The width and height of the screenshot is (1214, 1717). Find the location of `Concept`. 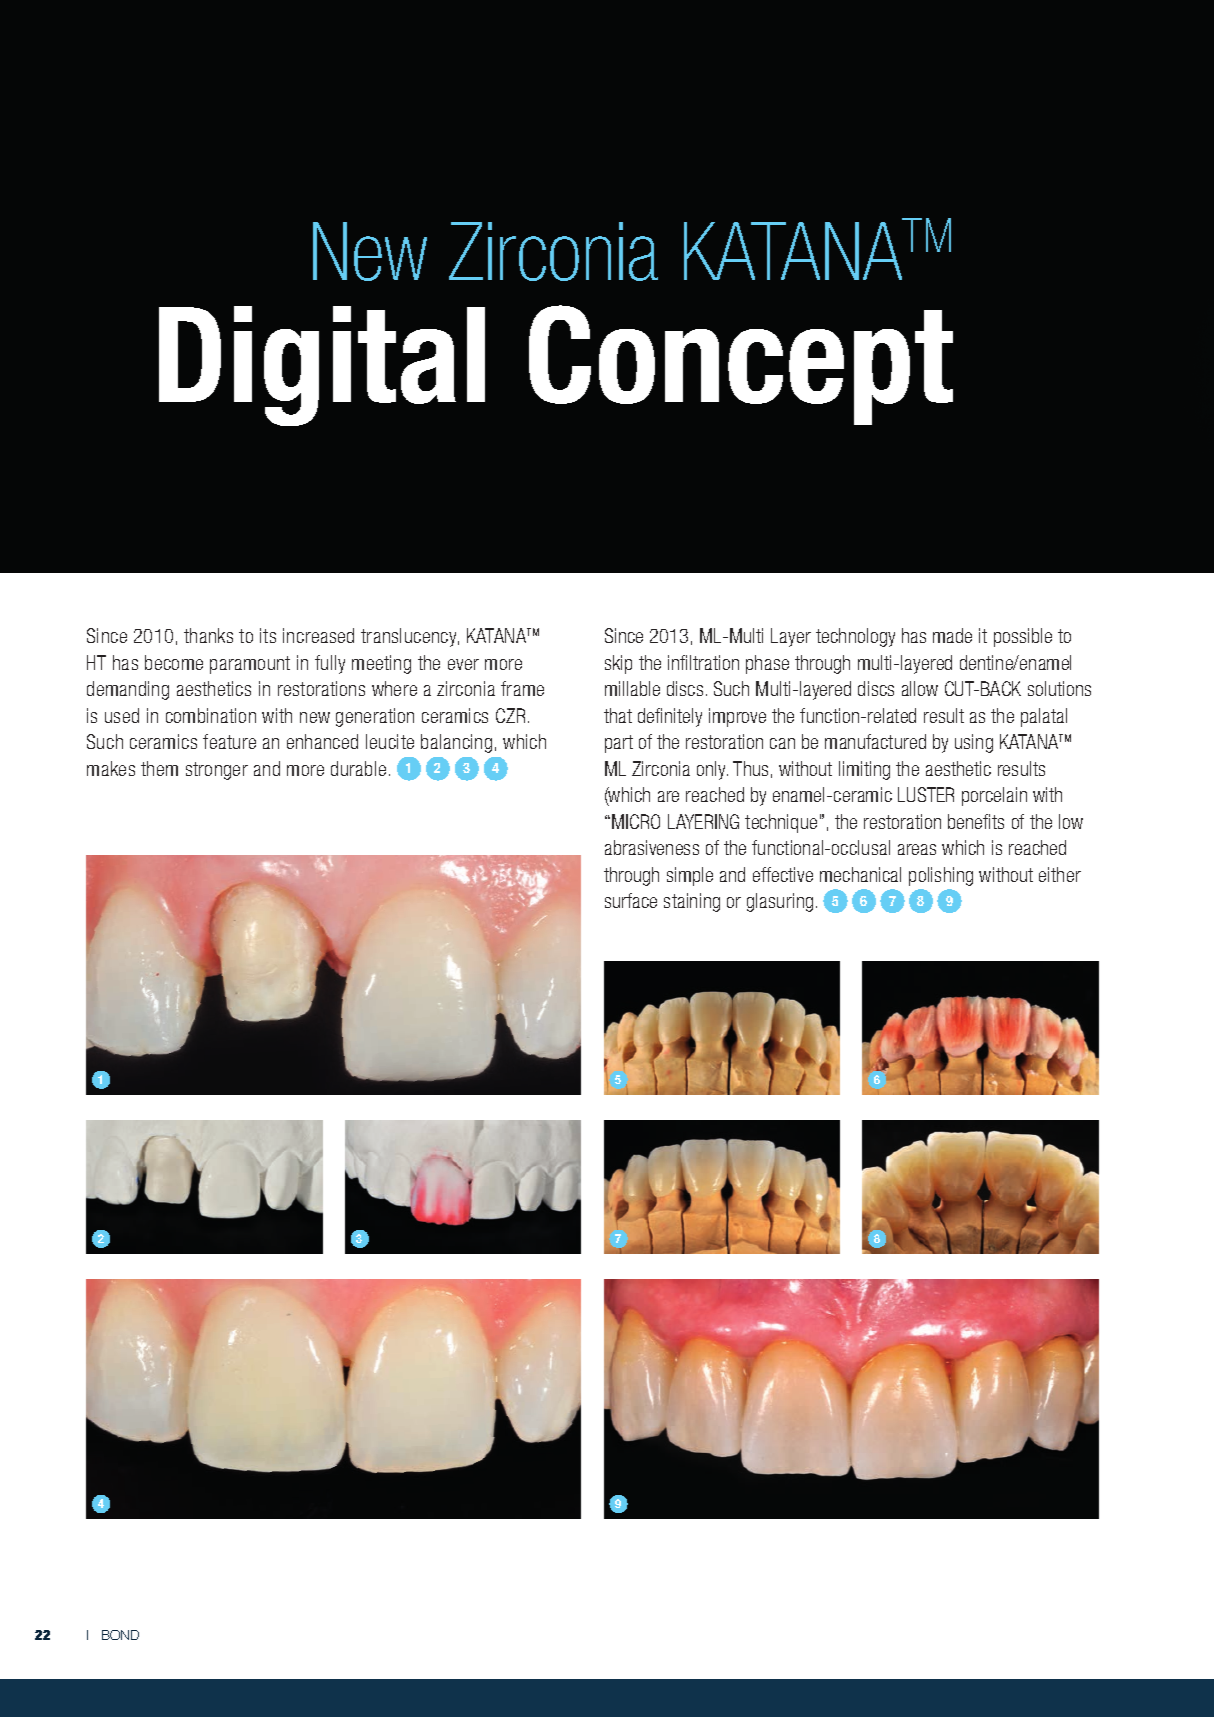

Concept is located at coordinates (741, 365).
